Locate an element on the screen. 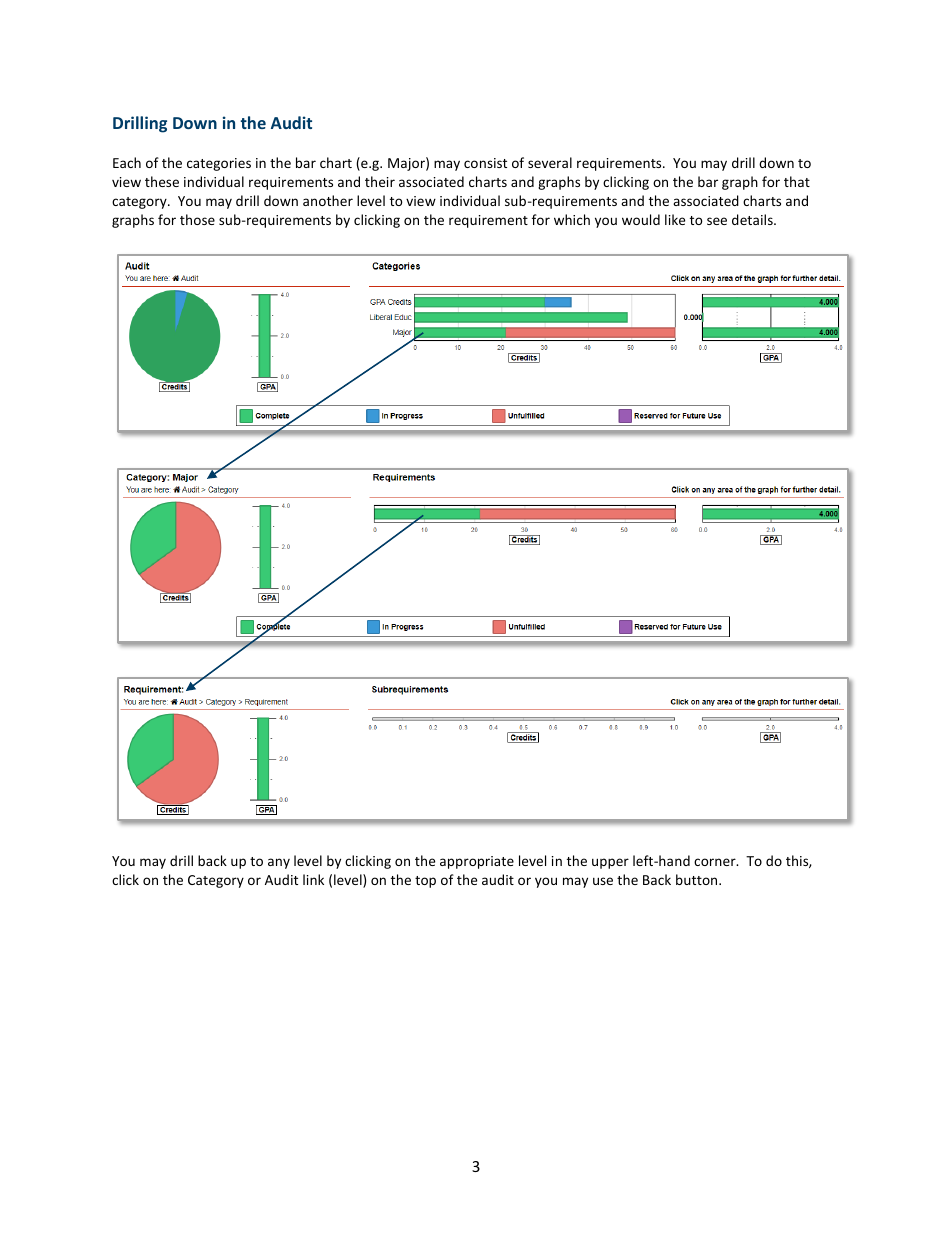 This screenshot has height=1233, width=952. link is located at coordinates (313, 879).
